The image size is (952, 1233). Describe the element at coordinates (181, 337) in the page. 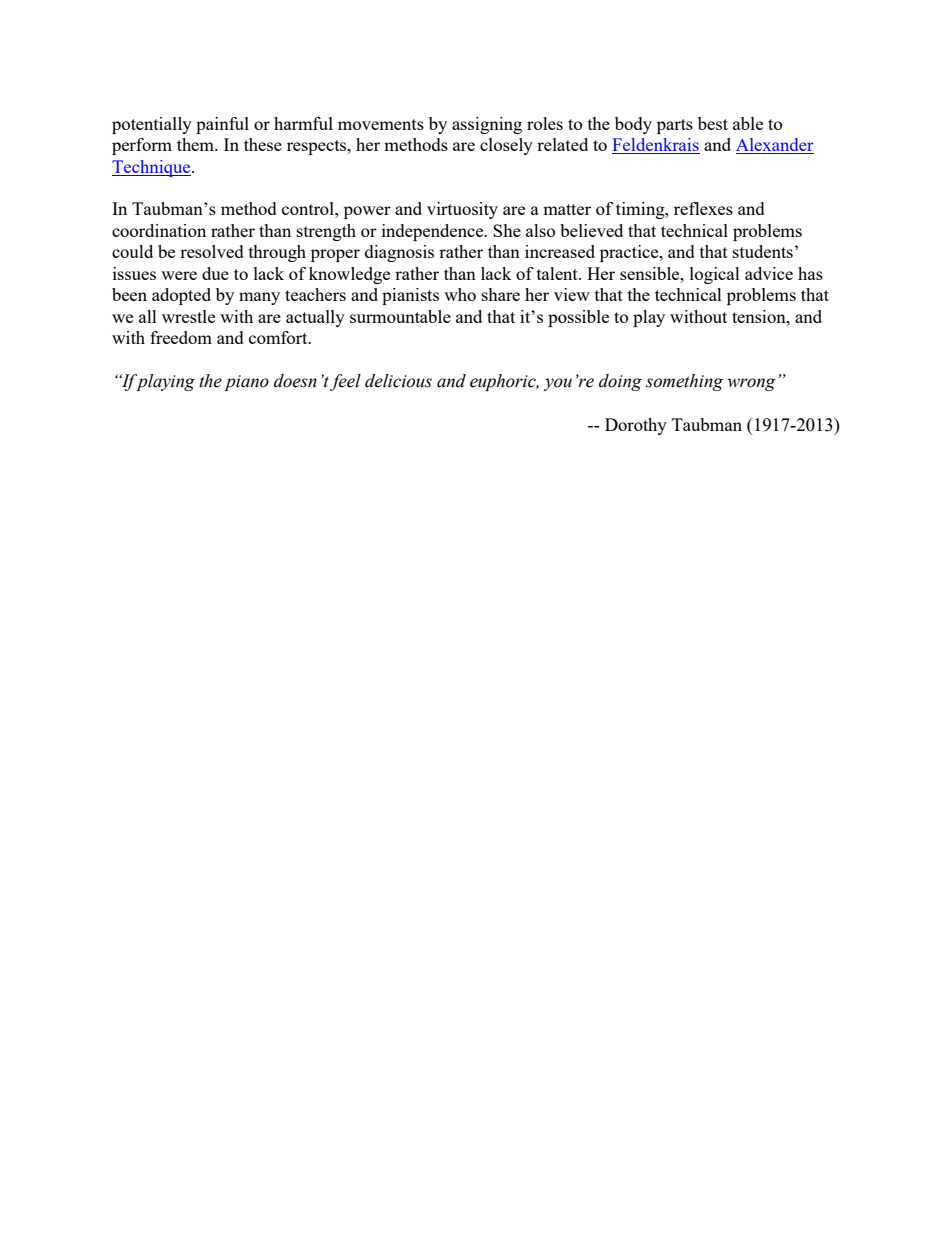

I see `freedom` at that location.
